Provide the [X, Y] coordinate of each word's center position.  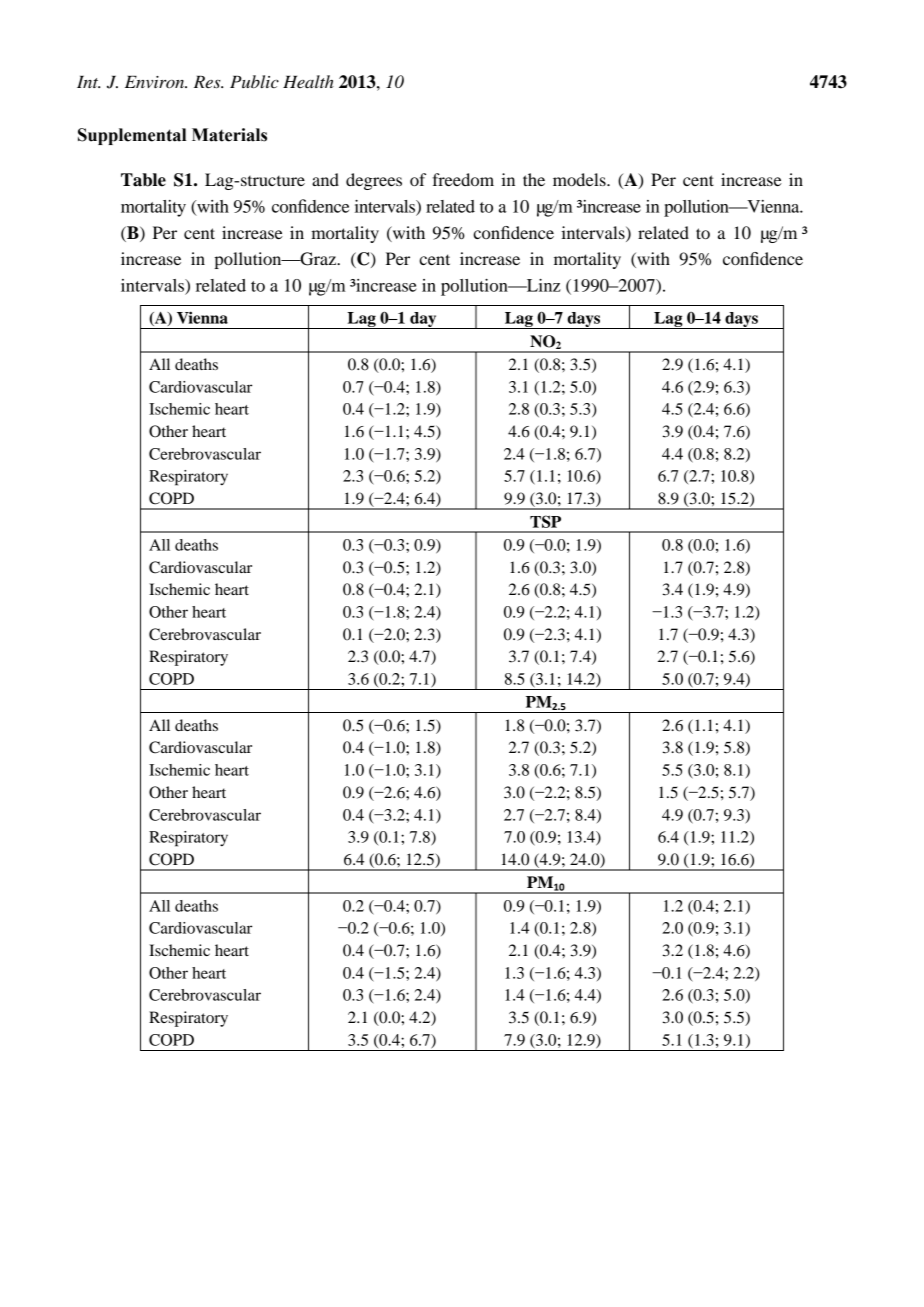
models [580, 179]
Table [143, 180]
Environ [156, 82]
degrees [374, 181]
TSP [545, 521]
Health [308, 81]
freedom [463, 179]
